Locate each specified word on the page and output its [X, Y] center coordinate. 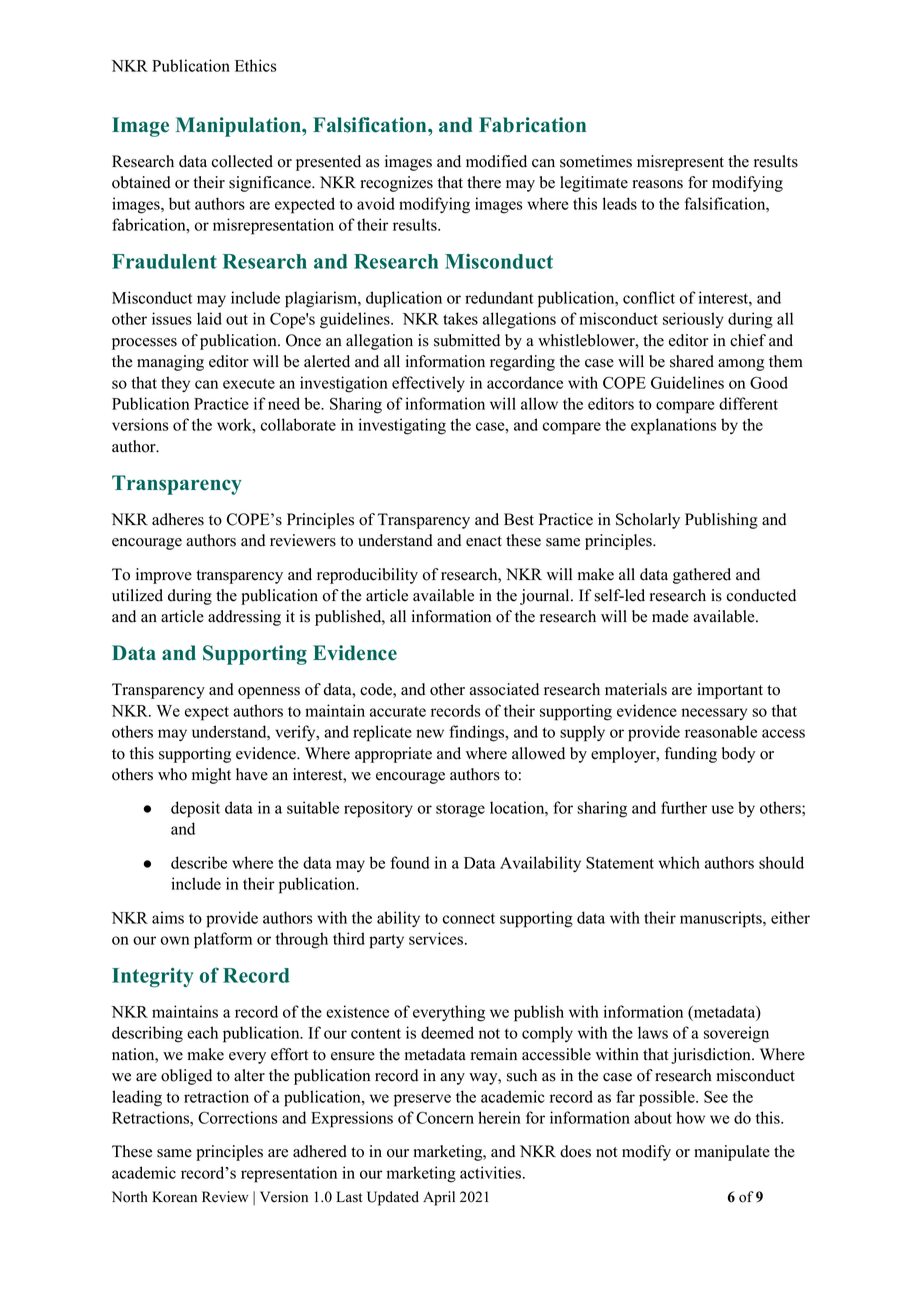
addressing [244, 618]
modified [496, 161]
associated [504, 689]
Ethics [256, 65]
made [670, 616]
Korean [174, 1197]
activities [490, 1172]
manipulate [732, 1153]
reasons [657, 184]
